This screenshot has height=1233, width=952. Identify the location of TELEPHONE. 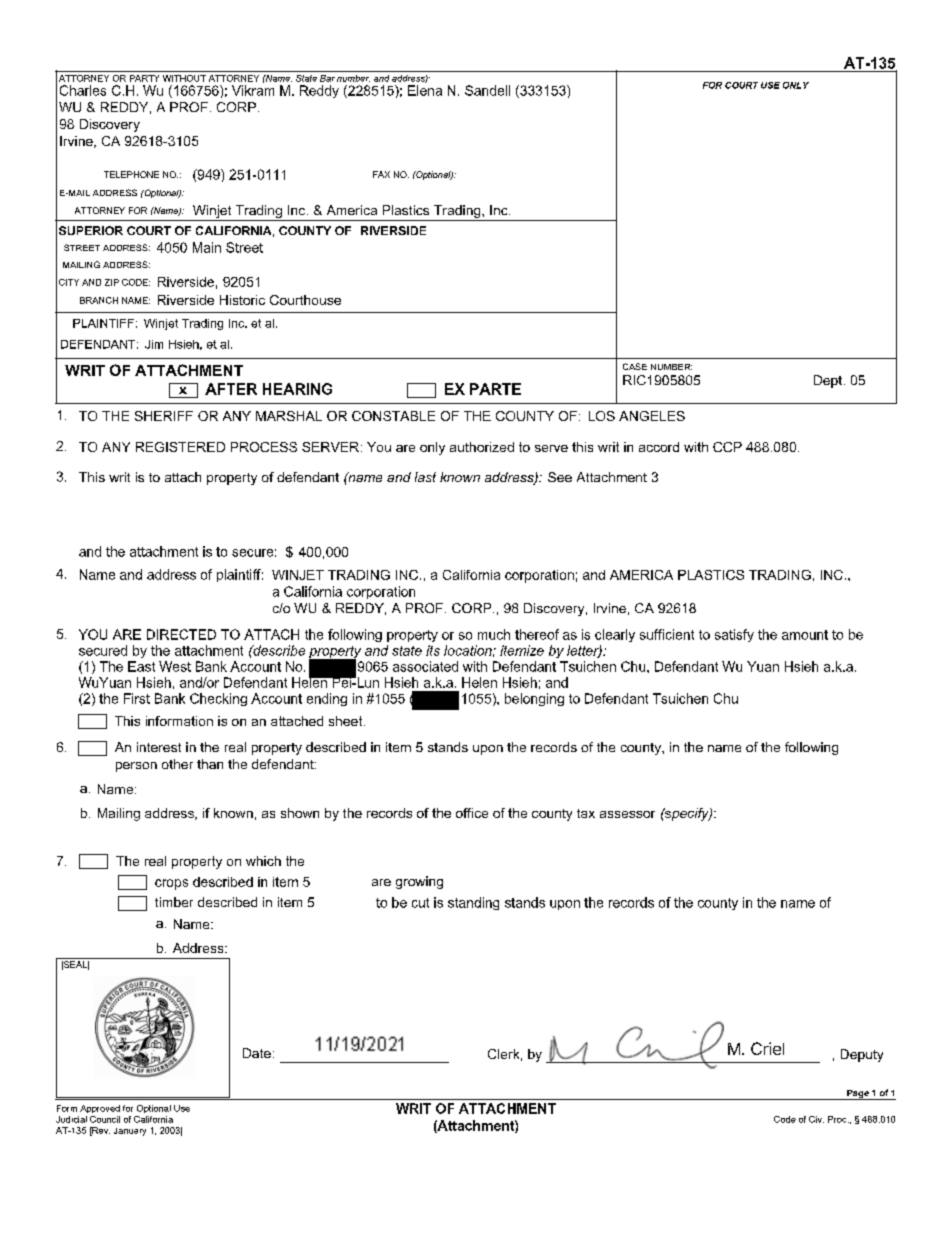
(131, 174).
